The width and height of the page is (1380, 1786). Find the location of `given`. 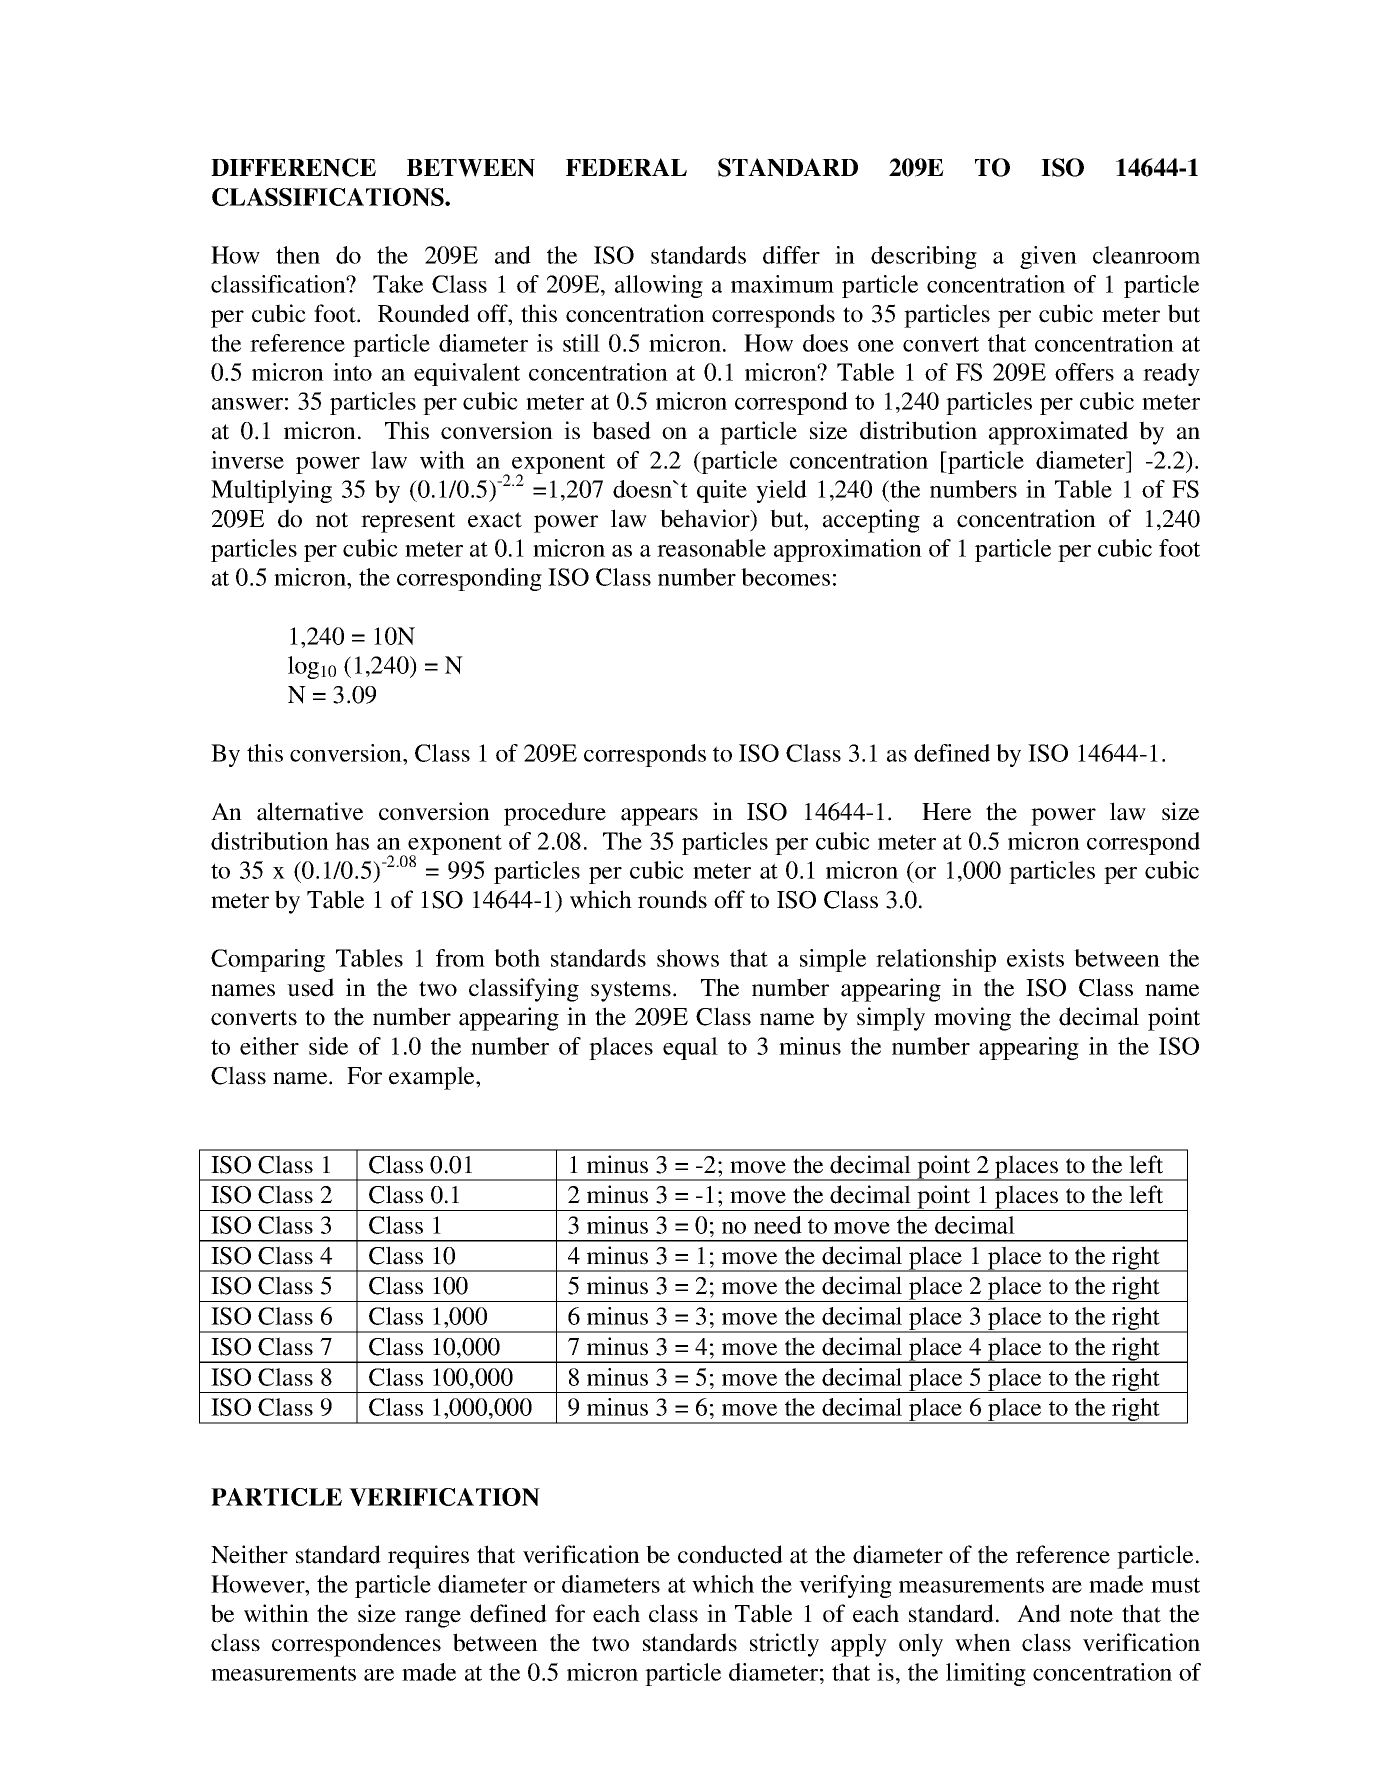

given is located at coordinates (1048, 257).
